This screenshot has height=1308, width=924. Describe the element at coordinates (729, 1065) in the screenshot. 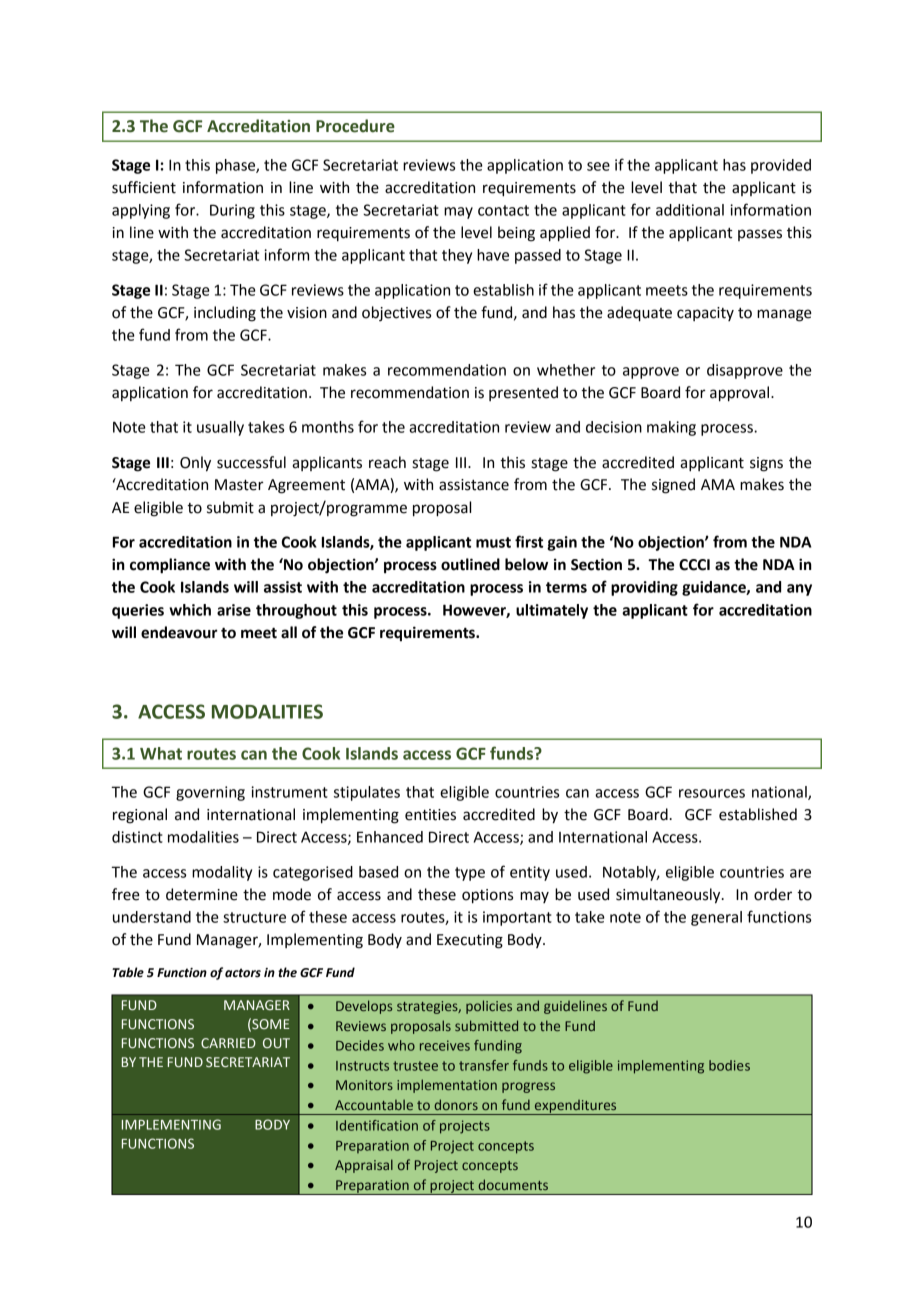

I see `bodies` at that location.
